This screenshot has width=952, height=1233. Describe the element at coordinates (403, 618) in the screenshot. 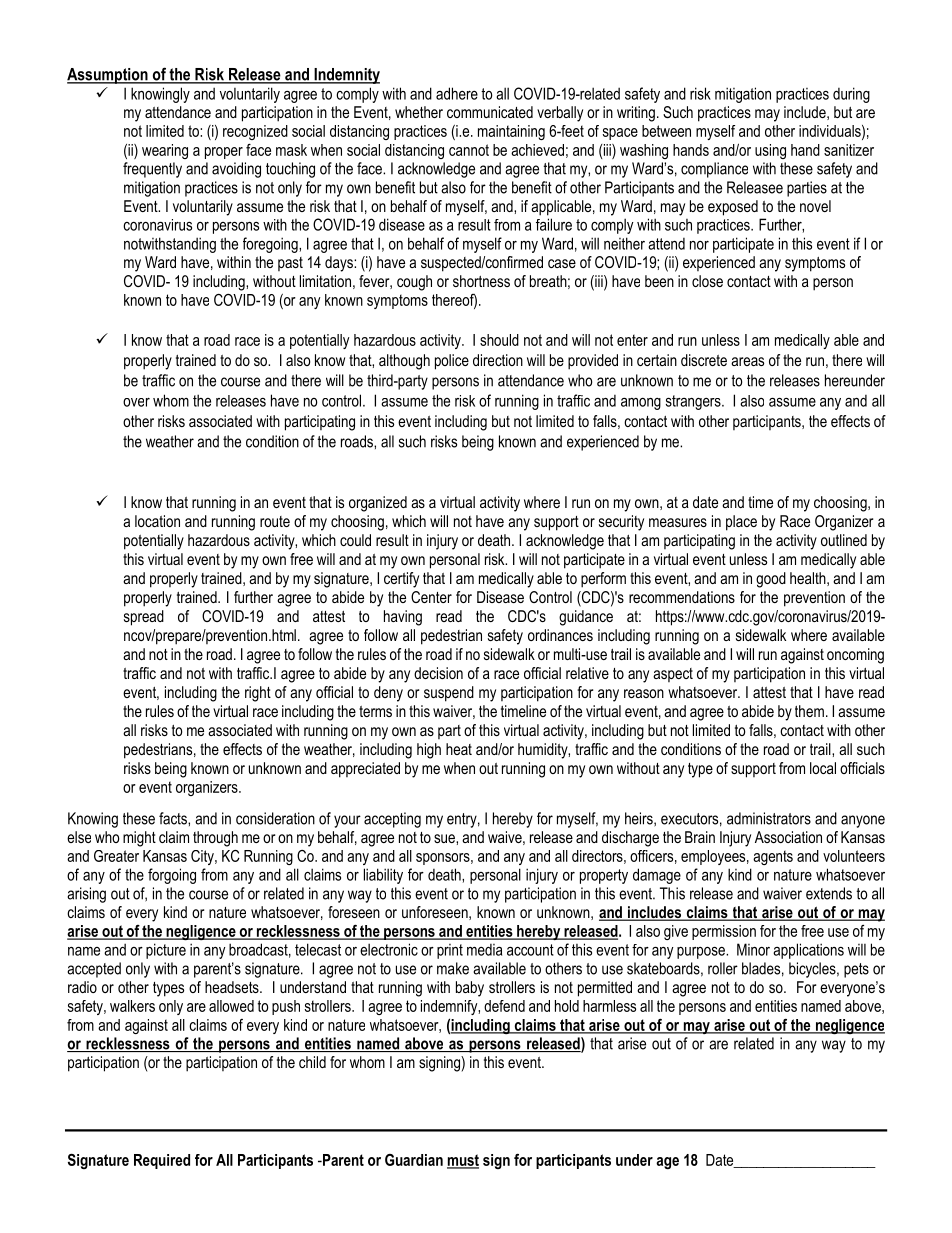

I see `having` at that location.
